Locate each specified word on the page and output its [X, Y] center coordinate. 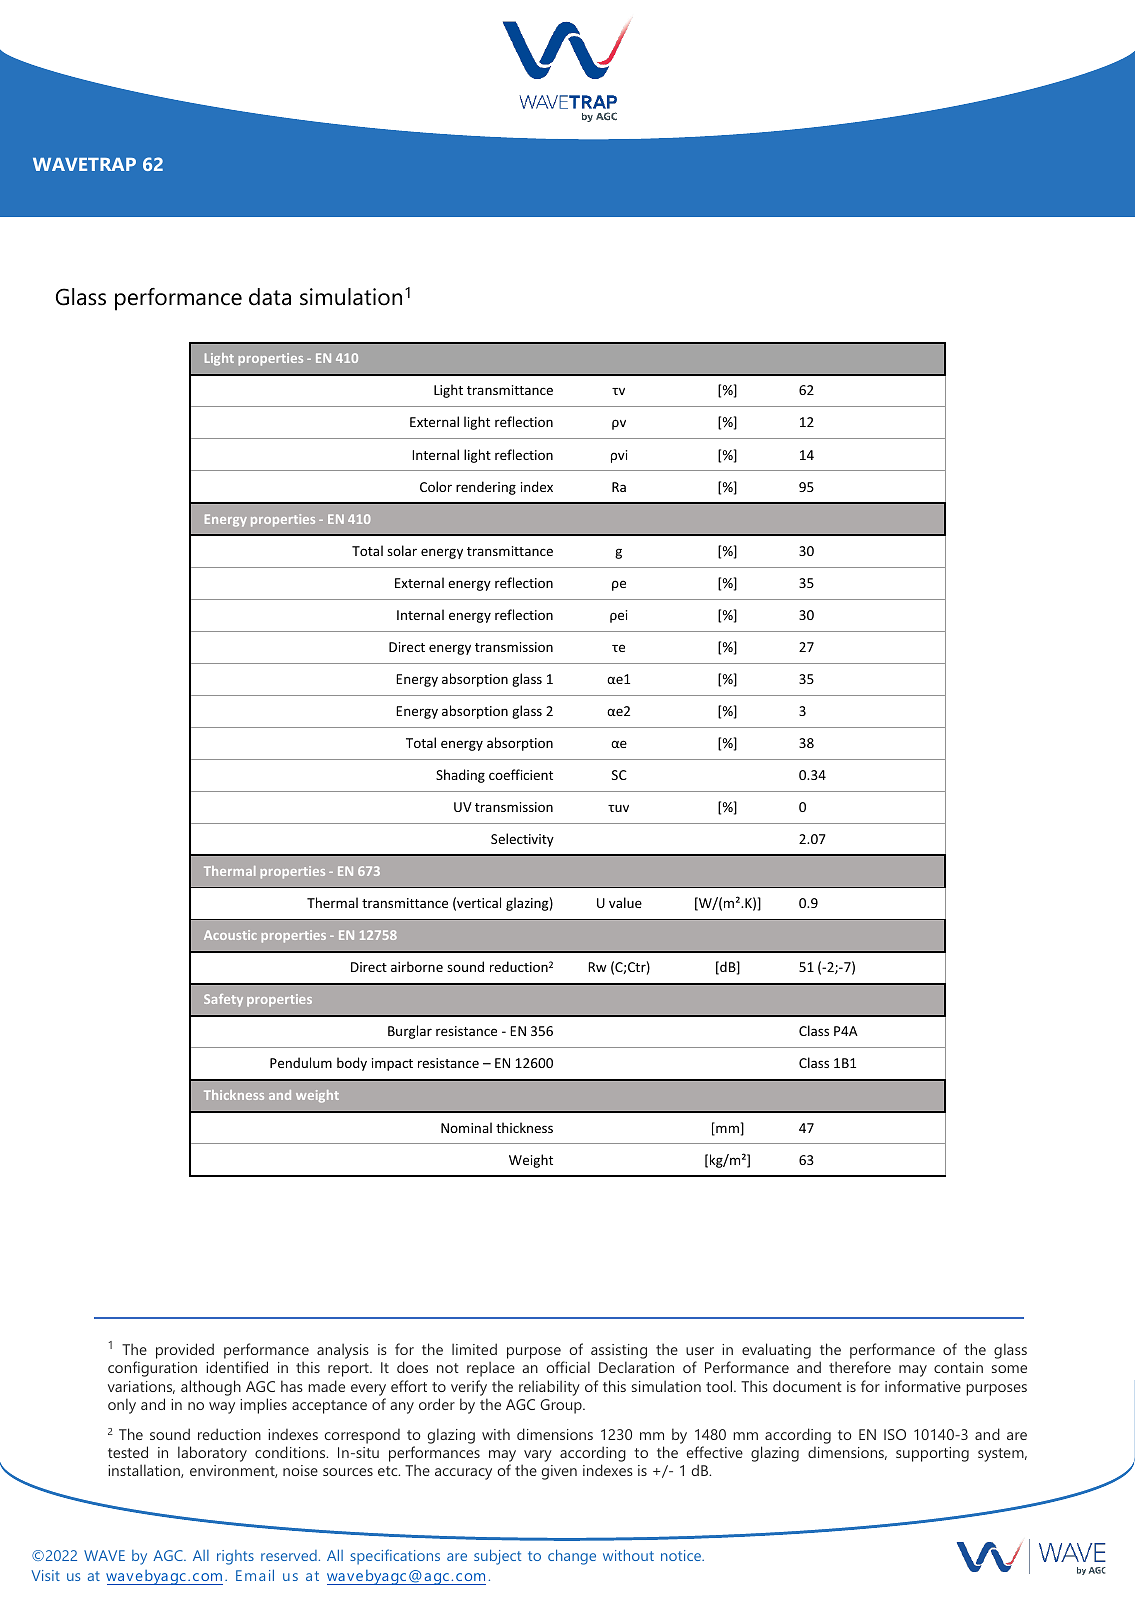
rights [235, 1557]
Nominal [466, 1127]
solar [402, 550]
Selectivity [522, 840]
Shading [460, 776]
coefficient [521, 774]
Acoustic [230, 935]
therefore [860, 1367]
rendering [486, 488]
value [625, 902]
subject [497, 1557]
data [270, 297]
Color [436, 486]
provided [185, 1351]
